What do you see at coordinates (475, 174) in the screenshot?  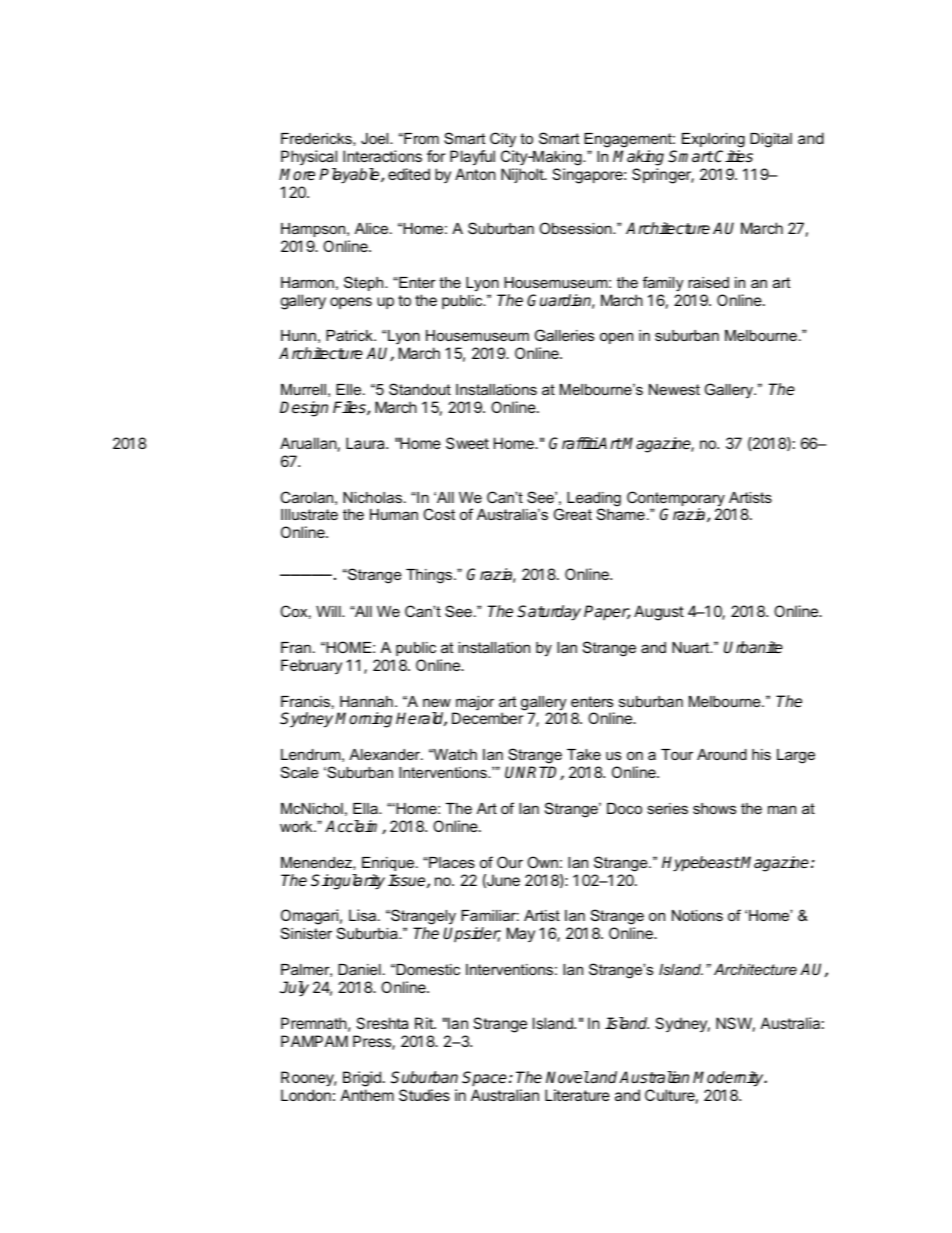 I see `Anton` at bounding box center [475, 174].
